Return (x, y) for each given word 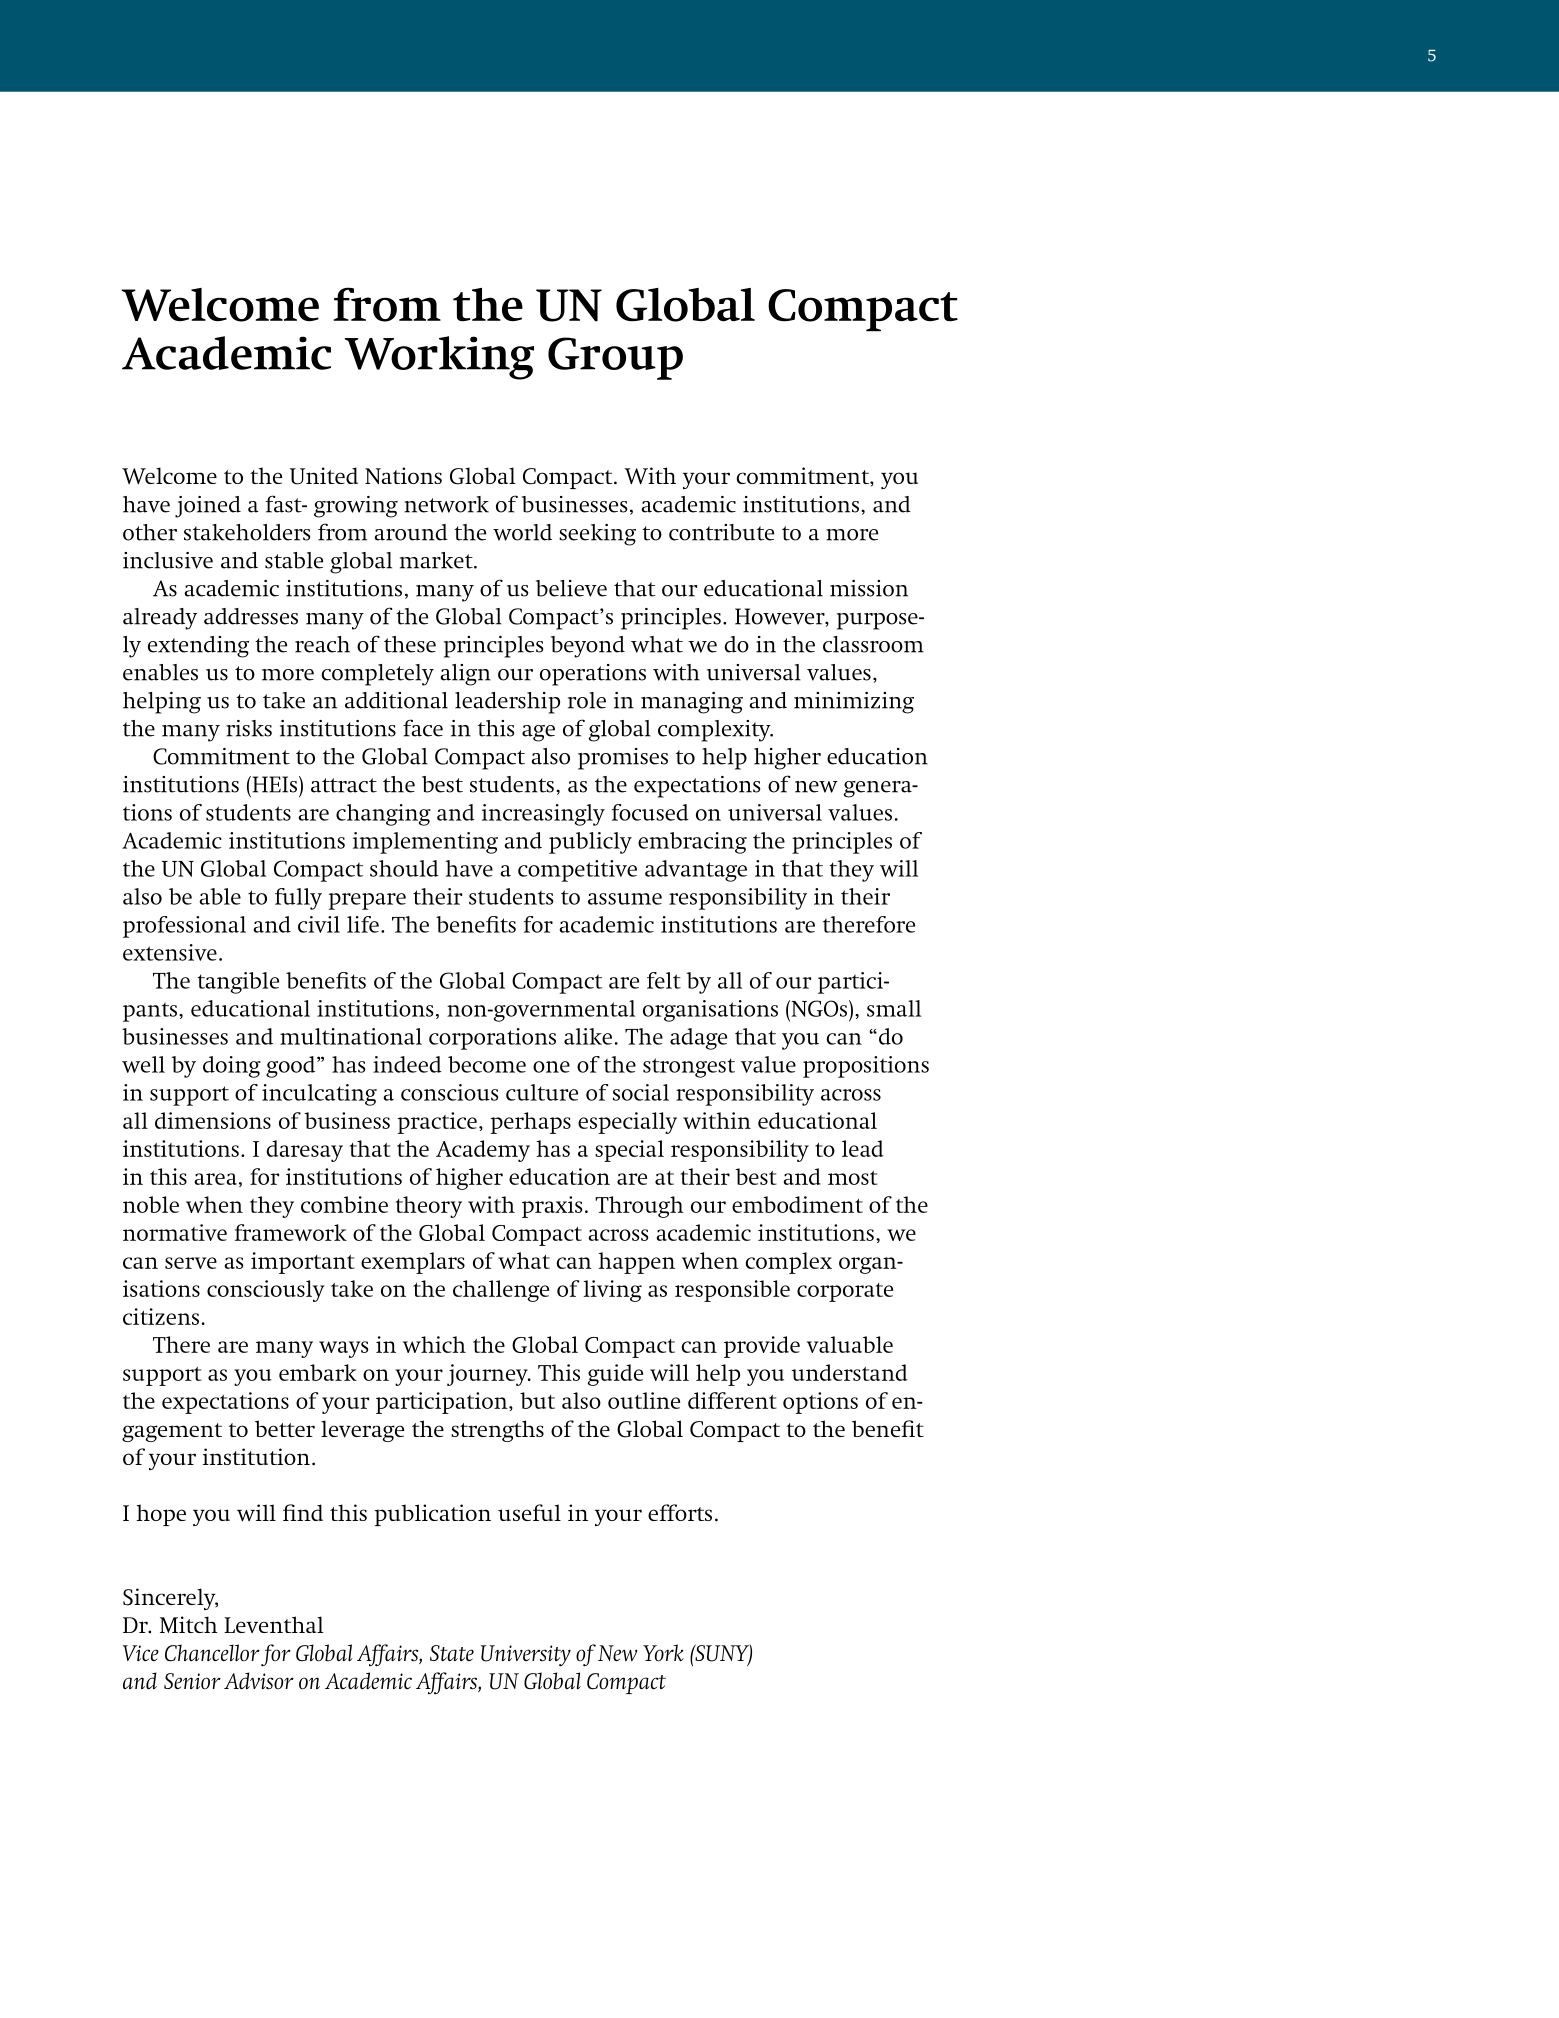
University (526, 1655)
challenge (501, 1291)
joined (208, 507)
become (487, 1064)
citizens (161, 1316)
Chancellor (212, 1653)
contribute (721, 532)
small (894, 1008)
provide (762, 1347)
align (465, 675)
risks (249, 728)
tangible (238, 983)
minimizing (854, 703)
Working (439, 358)
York (663, 1653)
